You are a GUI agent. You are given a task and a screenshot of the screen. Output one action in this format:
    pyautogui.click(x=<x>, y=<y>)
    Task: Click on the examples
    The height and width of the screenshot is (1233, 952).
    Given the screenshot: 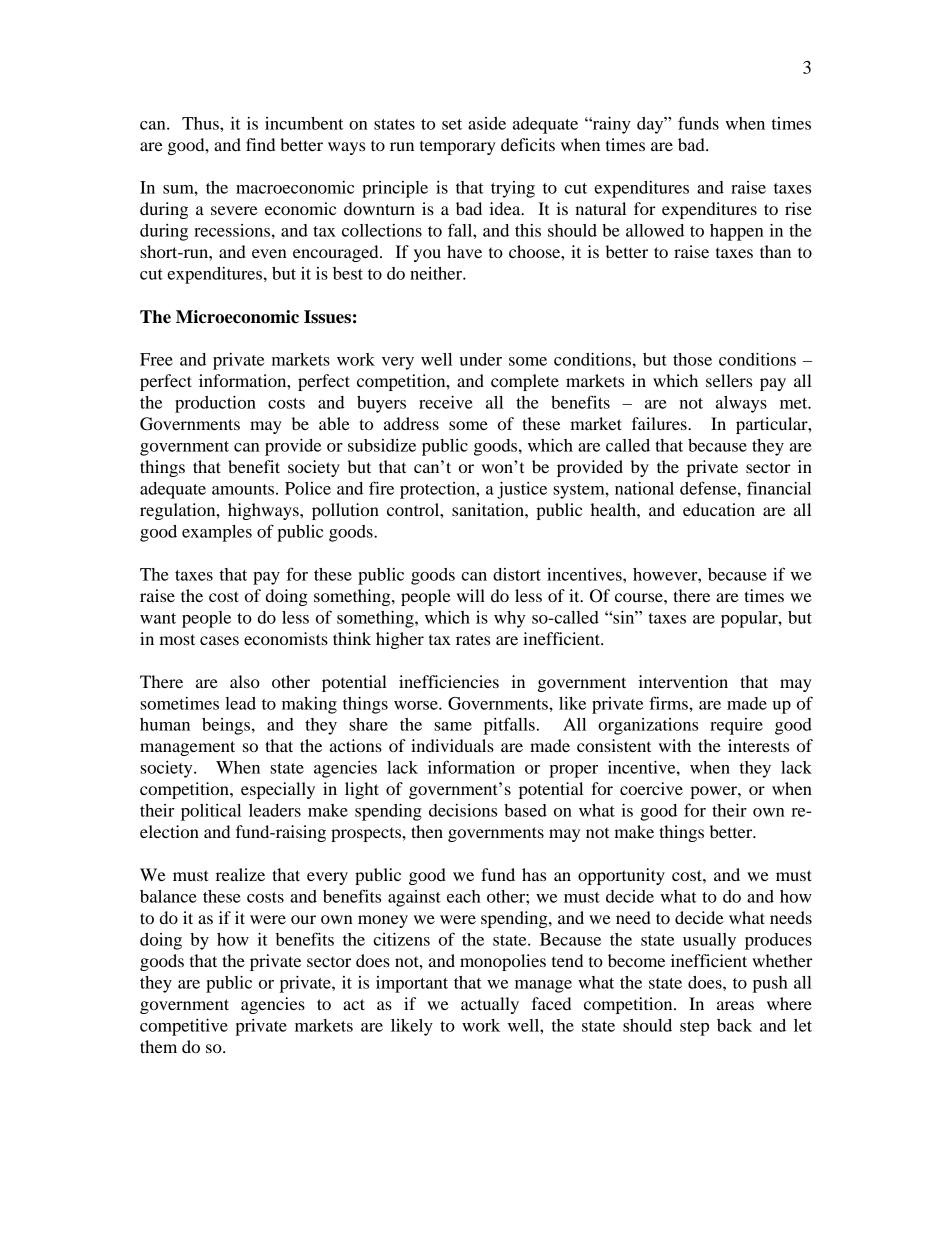 What is the action you would take?
    pyautogui.click(x=217, y=533)
